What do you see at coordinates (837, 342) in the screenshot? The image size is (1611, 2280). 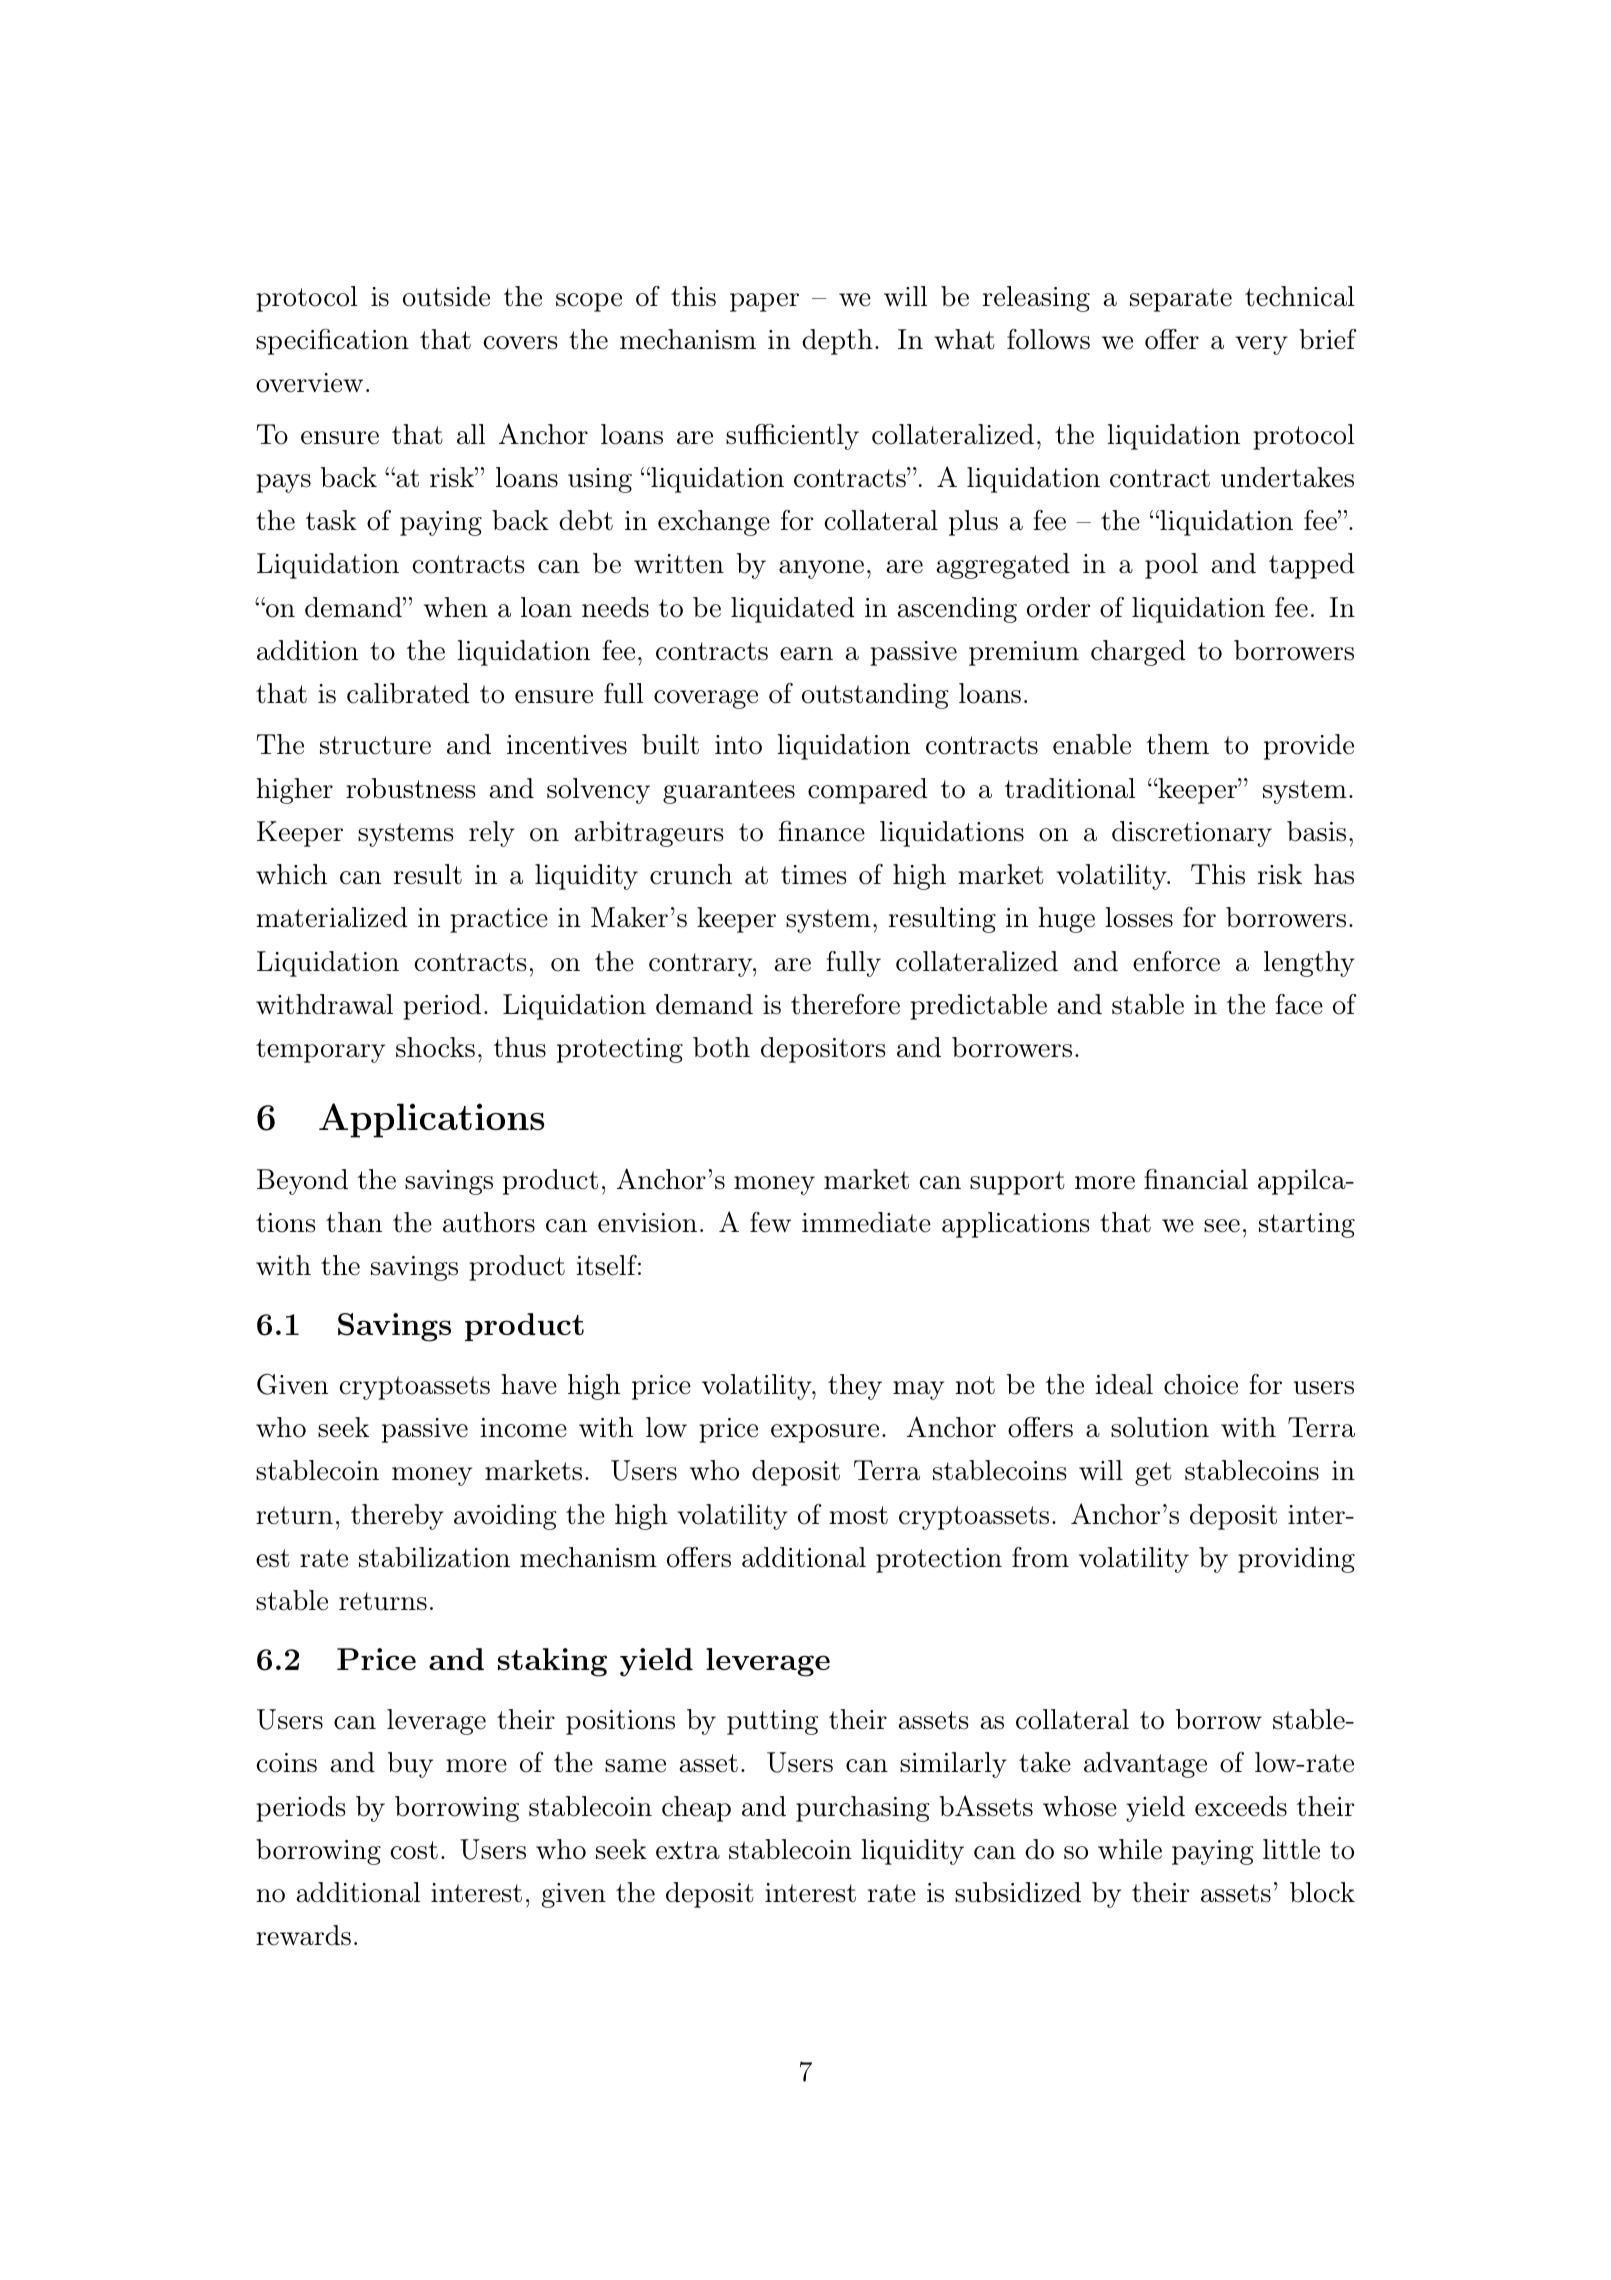 I see `depth` at bounding box center [837, 342].
